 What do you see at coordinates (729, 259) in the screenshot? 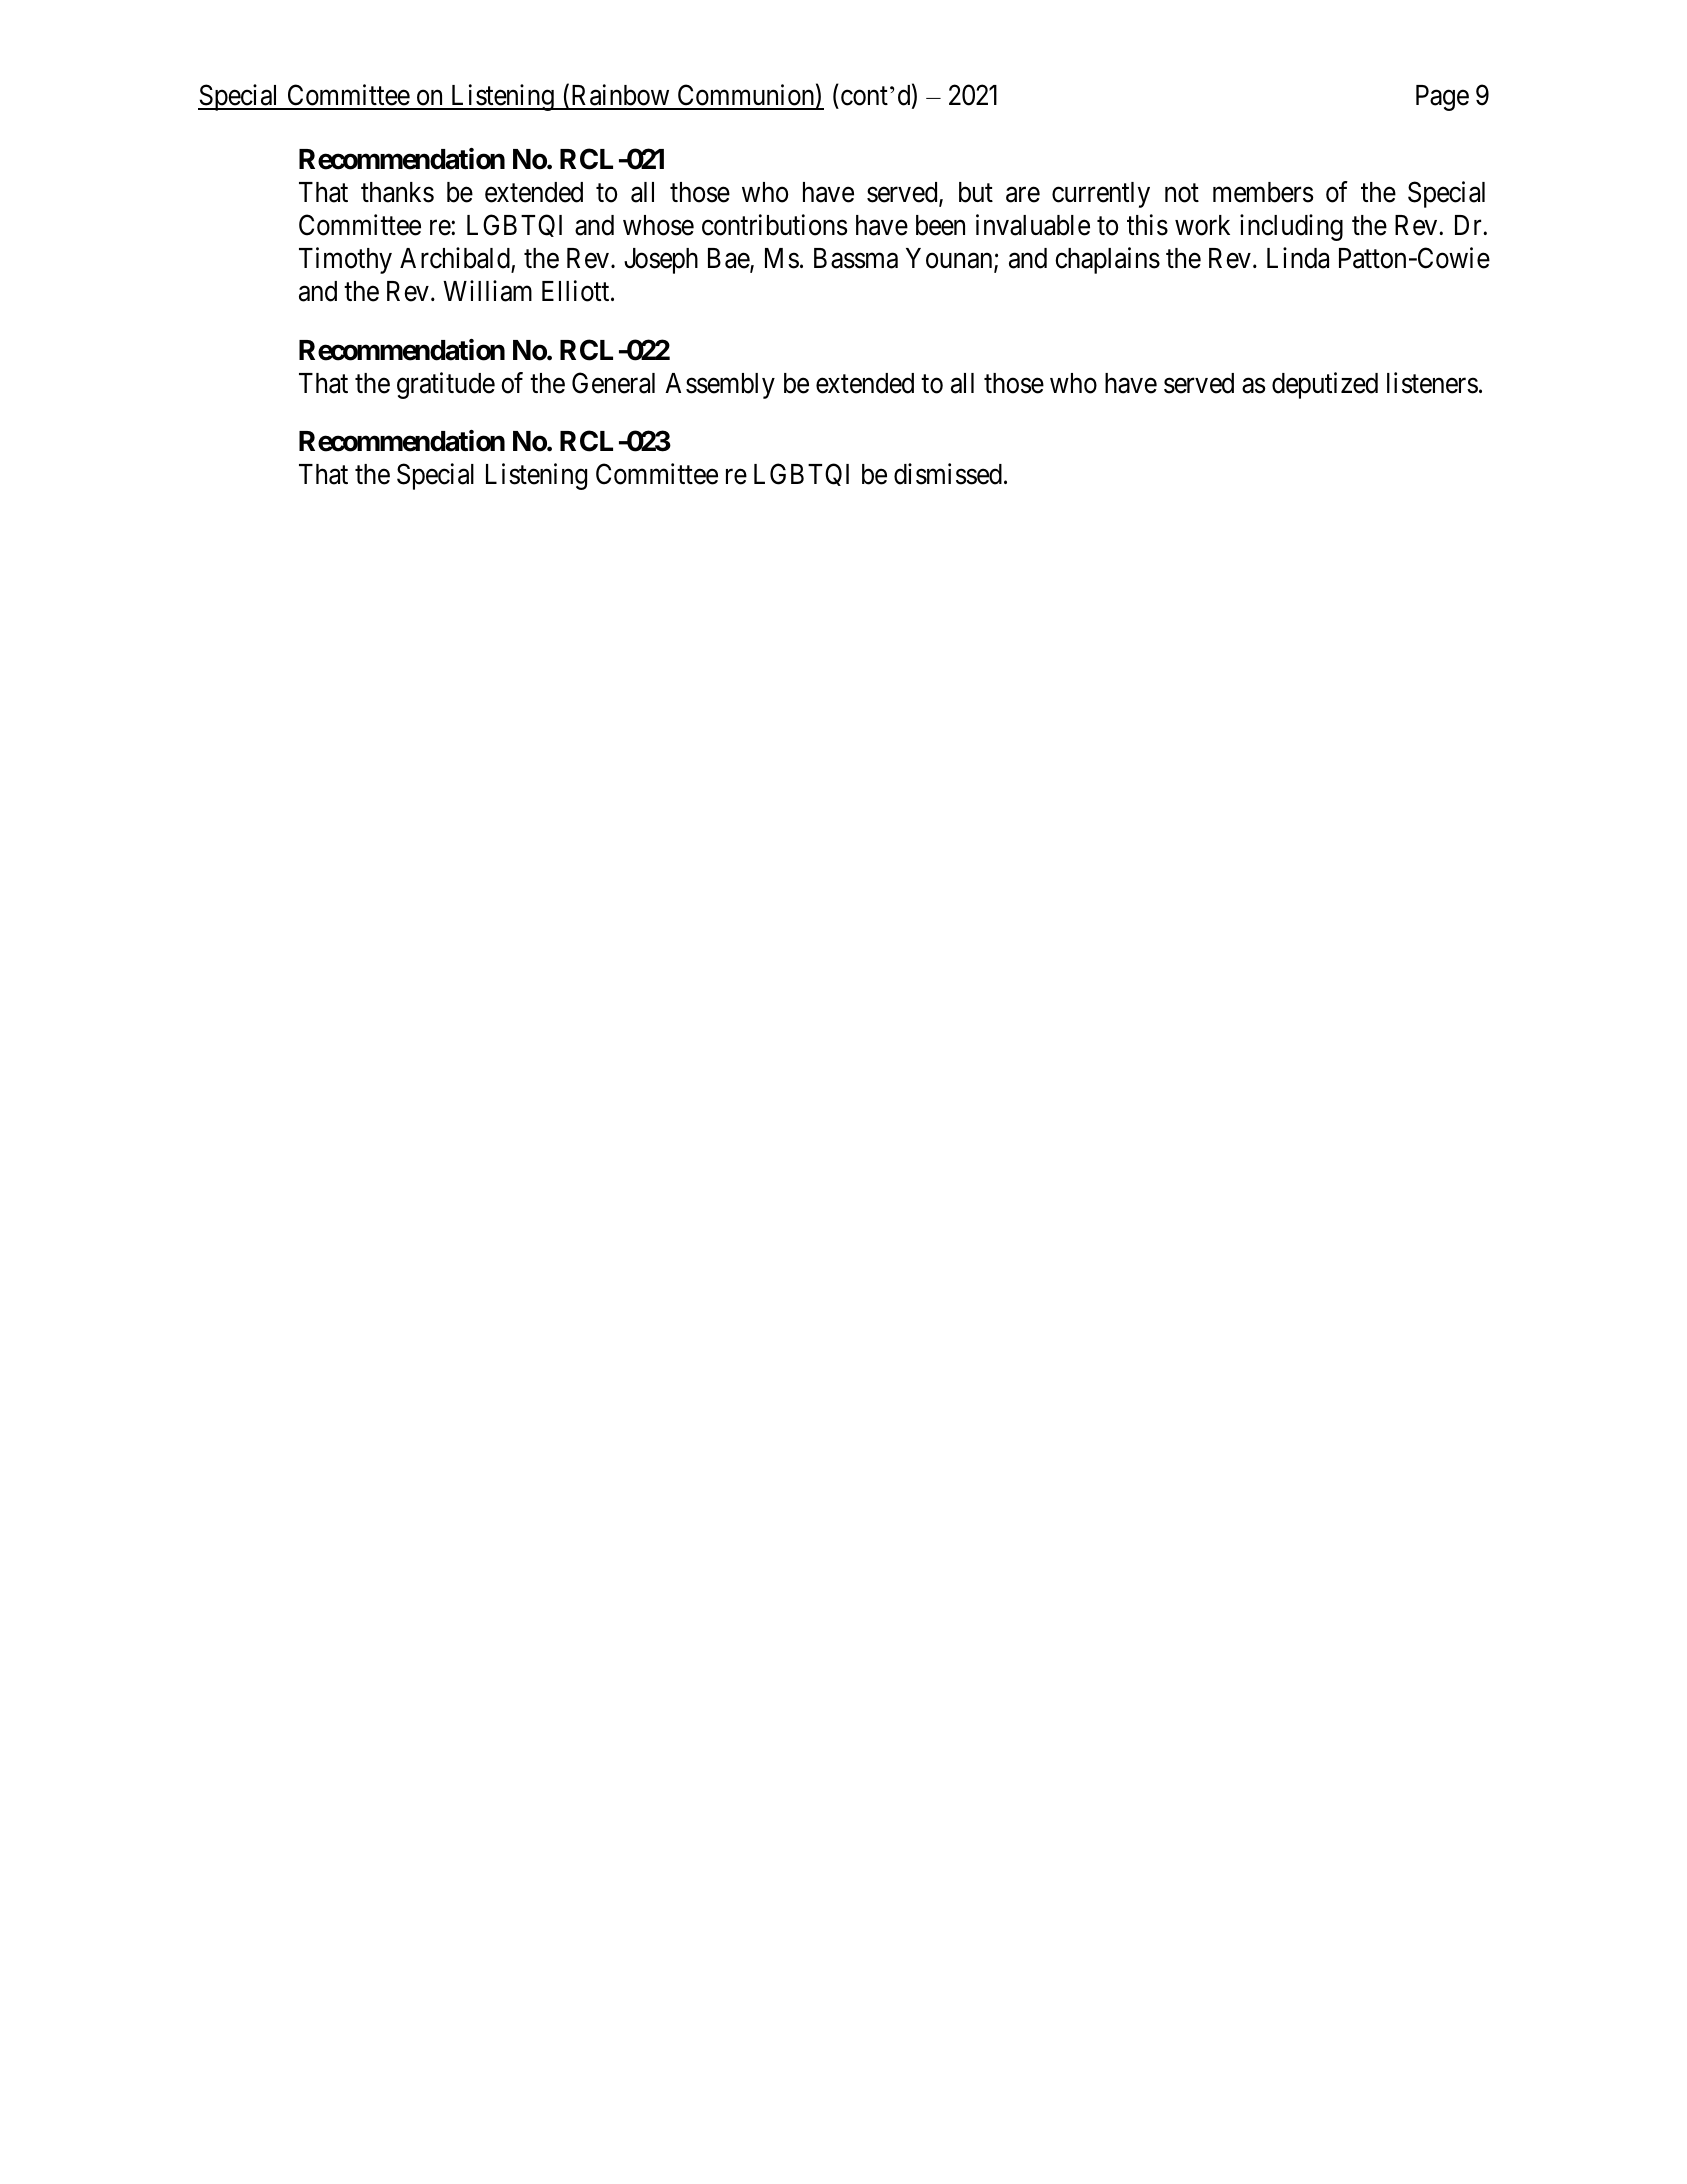
I see `Bae` at bounding box center [729, 259].
